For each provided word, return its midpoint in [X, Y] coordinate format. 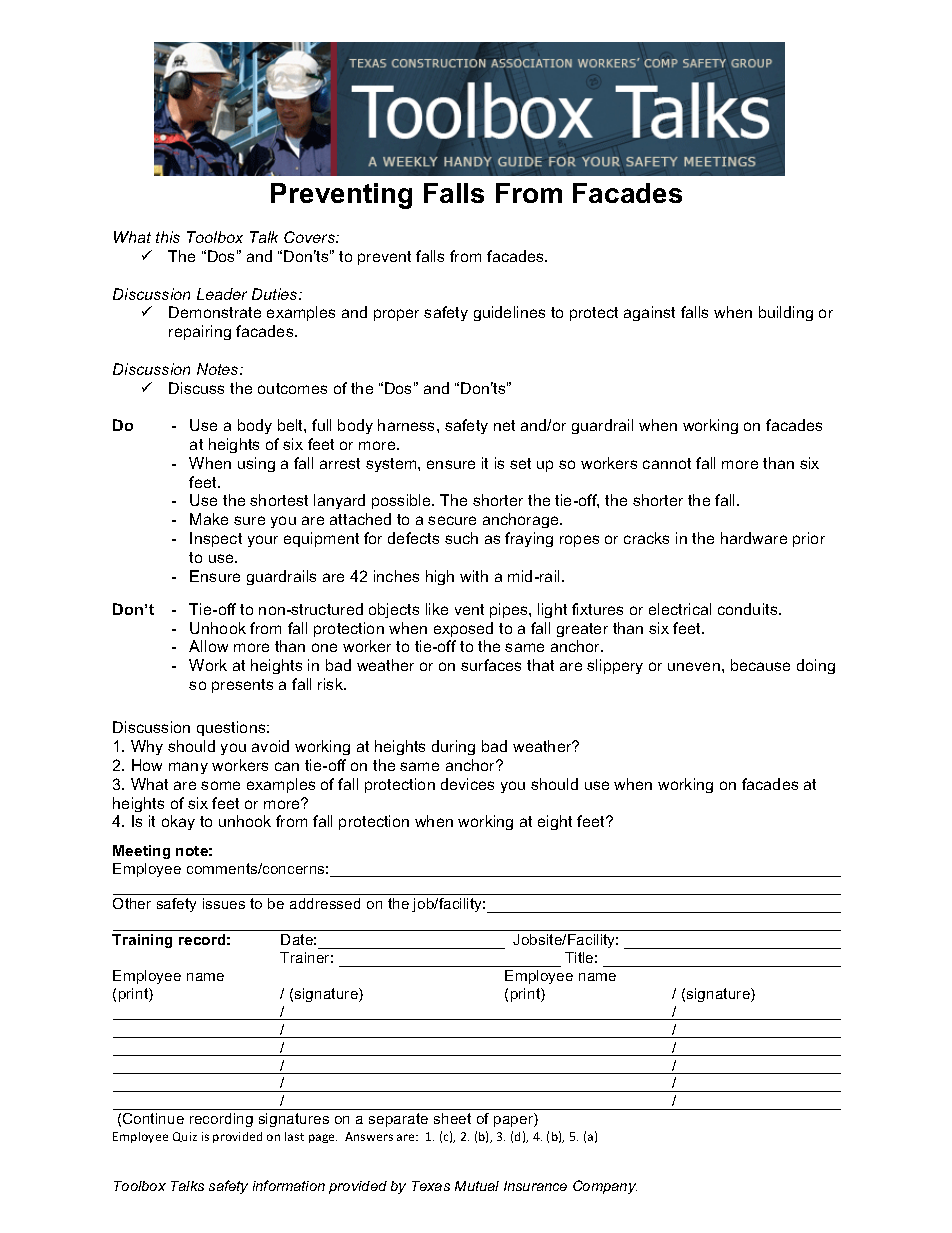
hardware [754, 538]
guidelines [509, 313]
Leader [222, 294]
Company [605, 1187]
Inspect [216, 539]
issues [224, 903]
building [786, 313]
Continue [153, 1118]
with [474, 576]
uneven [694, 666]
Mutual [477, 1186]
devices [467, 784]
